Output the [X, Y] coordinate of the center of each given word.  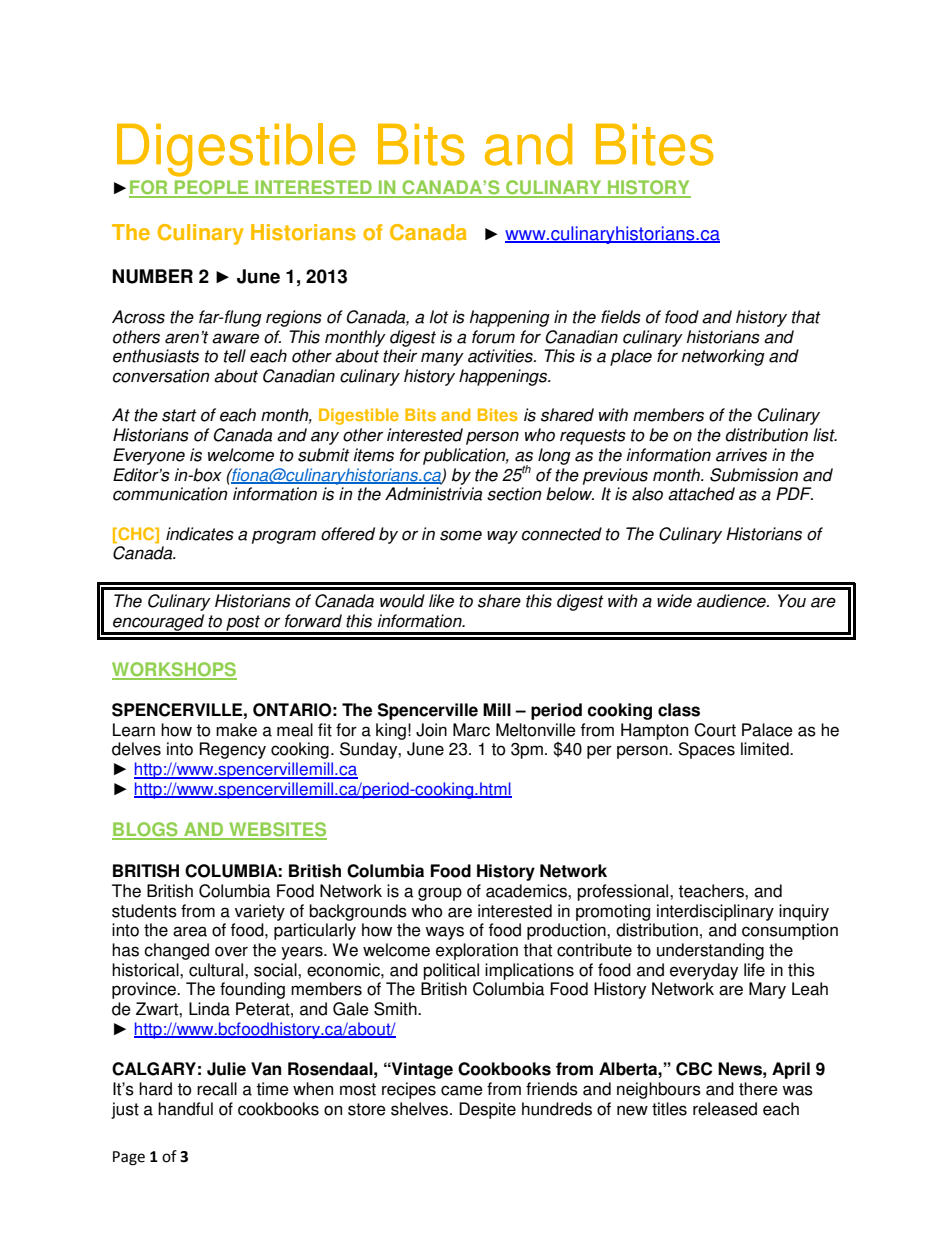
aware [235, 338]
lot [439, 317]
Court [715, 730]
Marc [471, 730]
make [236, 730]
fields [621, 317]
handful [185, 1109]
